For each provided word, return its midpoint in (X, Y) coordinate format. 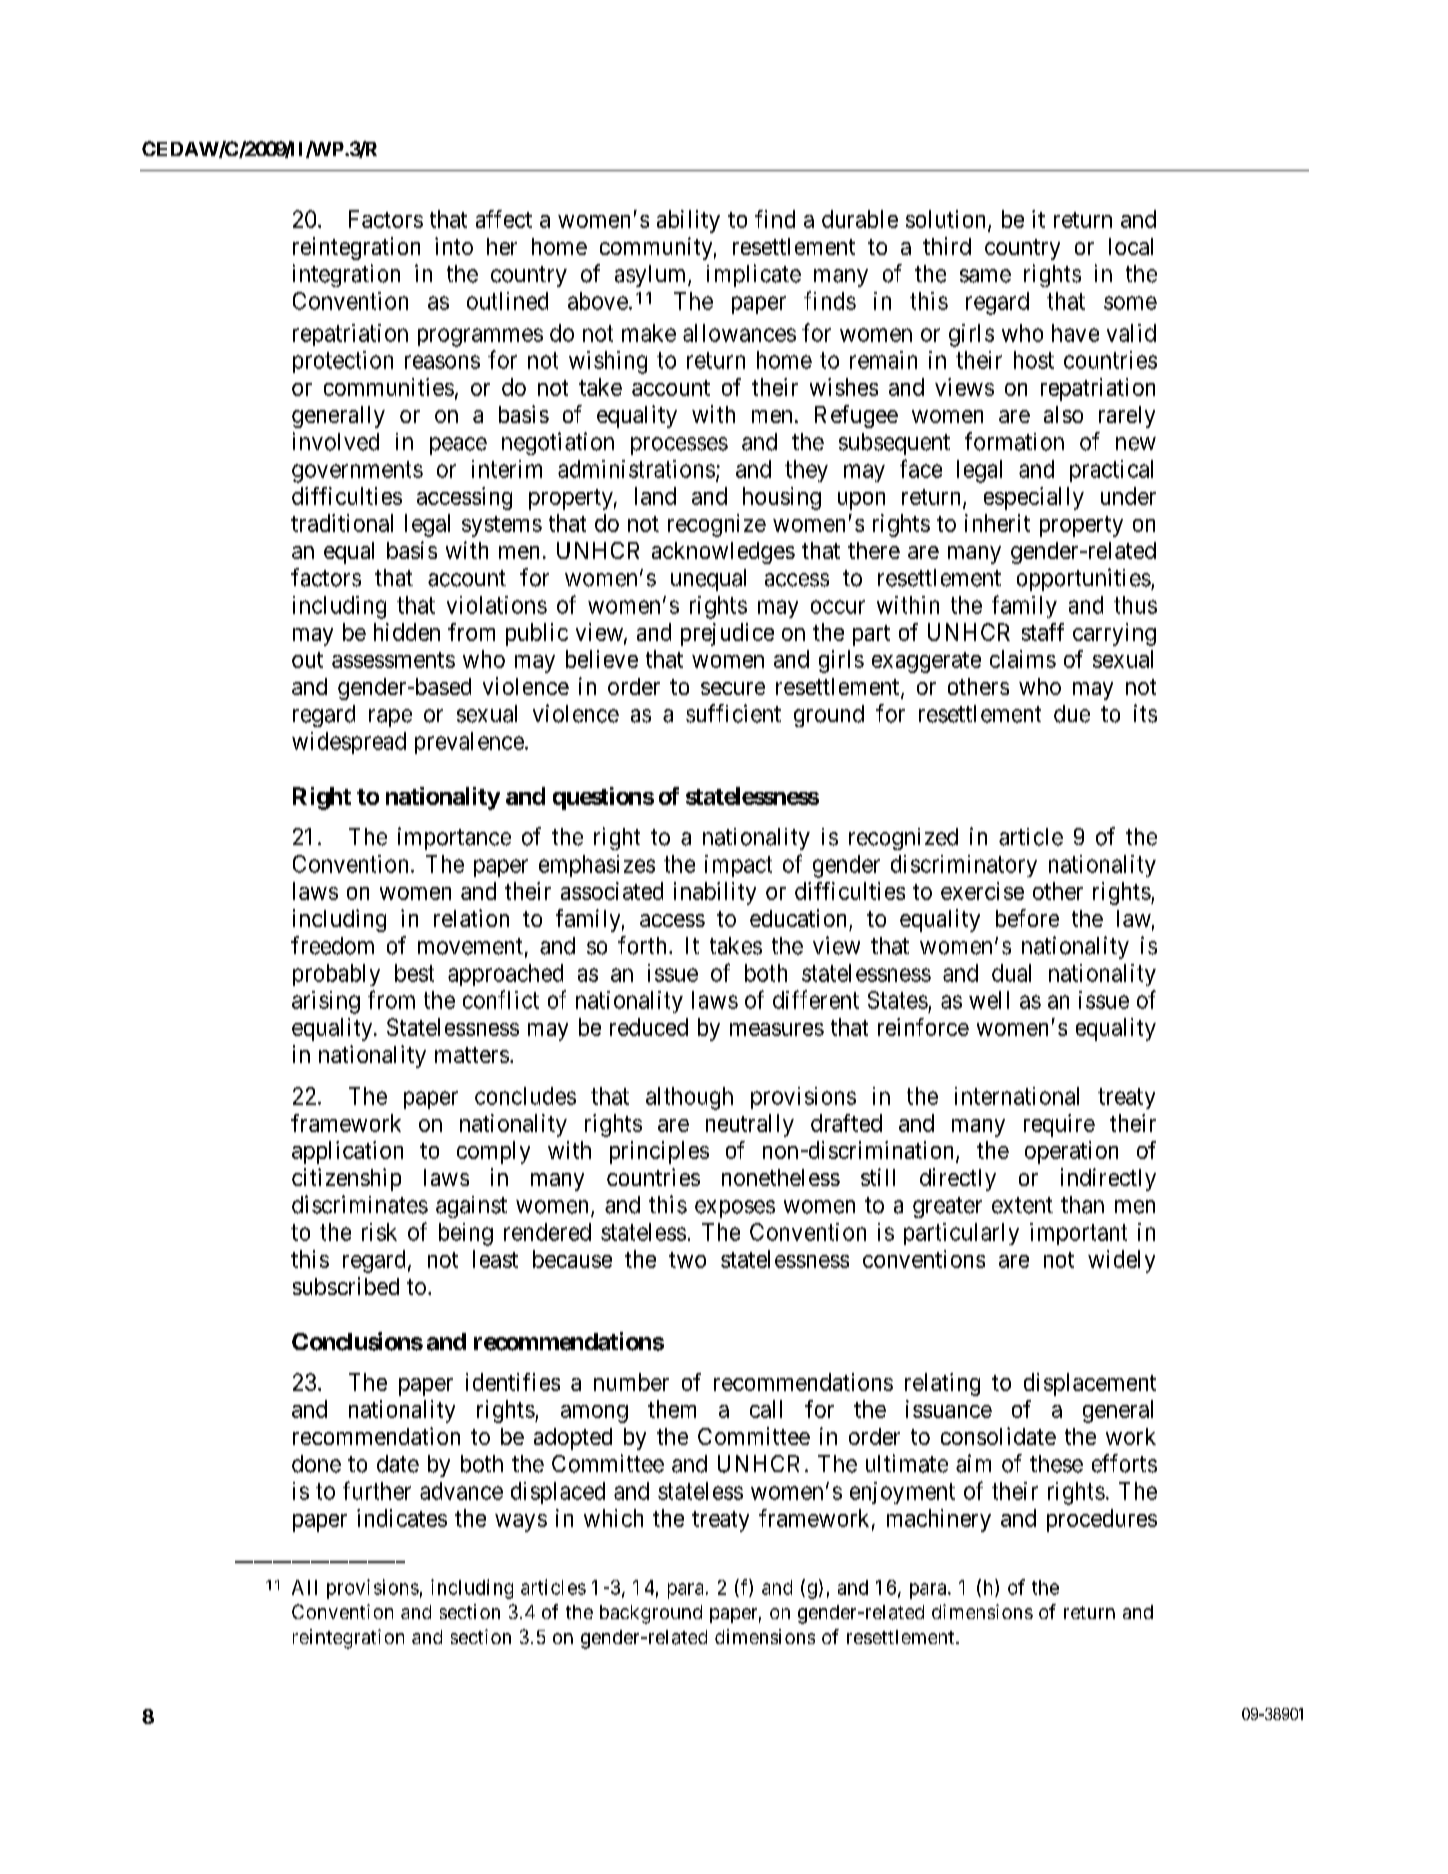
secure (733, 688)
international (1017, 1096)
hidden (407, 632)
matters (472, 1055)
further (377, 1490)
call (766, 1409)
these (1056, 1464)
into (454, 246)
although (689, 1098)
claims (1023, 659)
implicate (754, 275)
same (985, 276)
